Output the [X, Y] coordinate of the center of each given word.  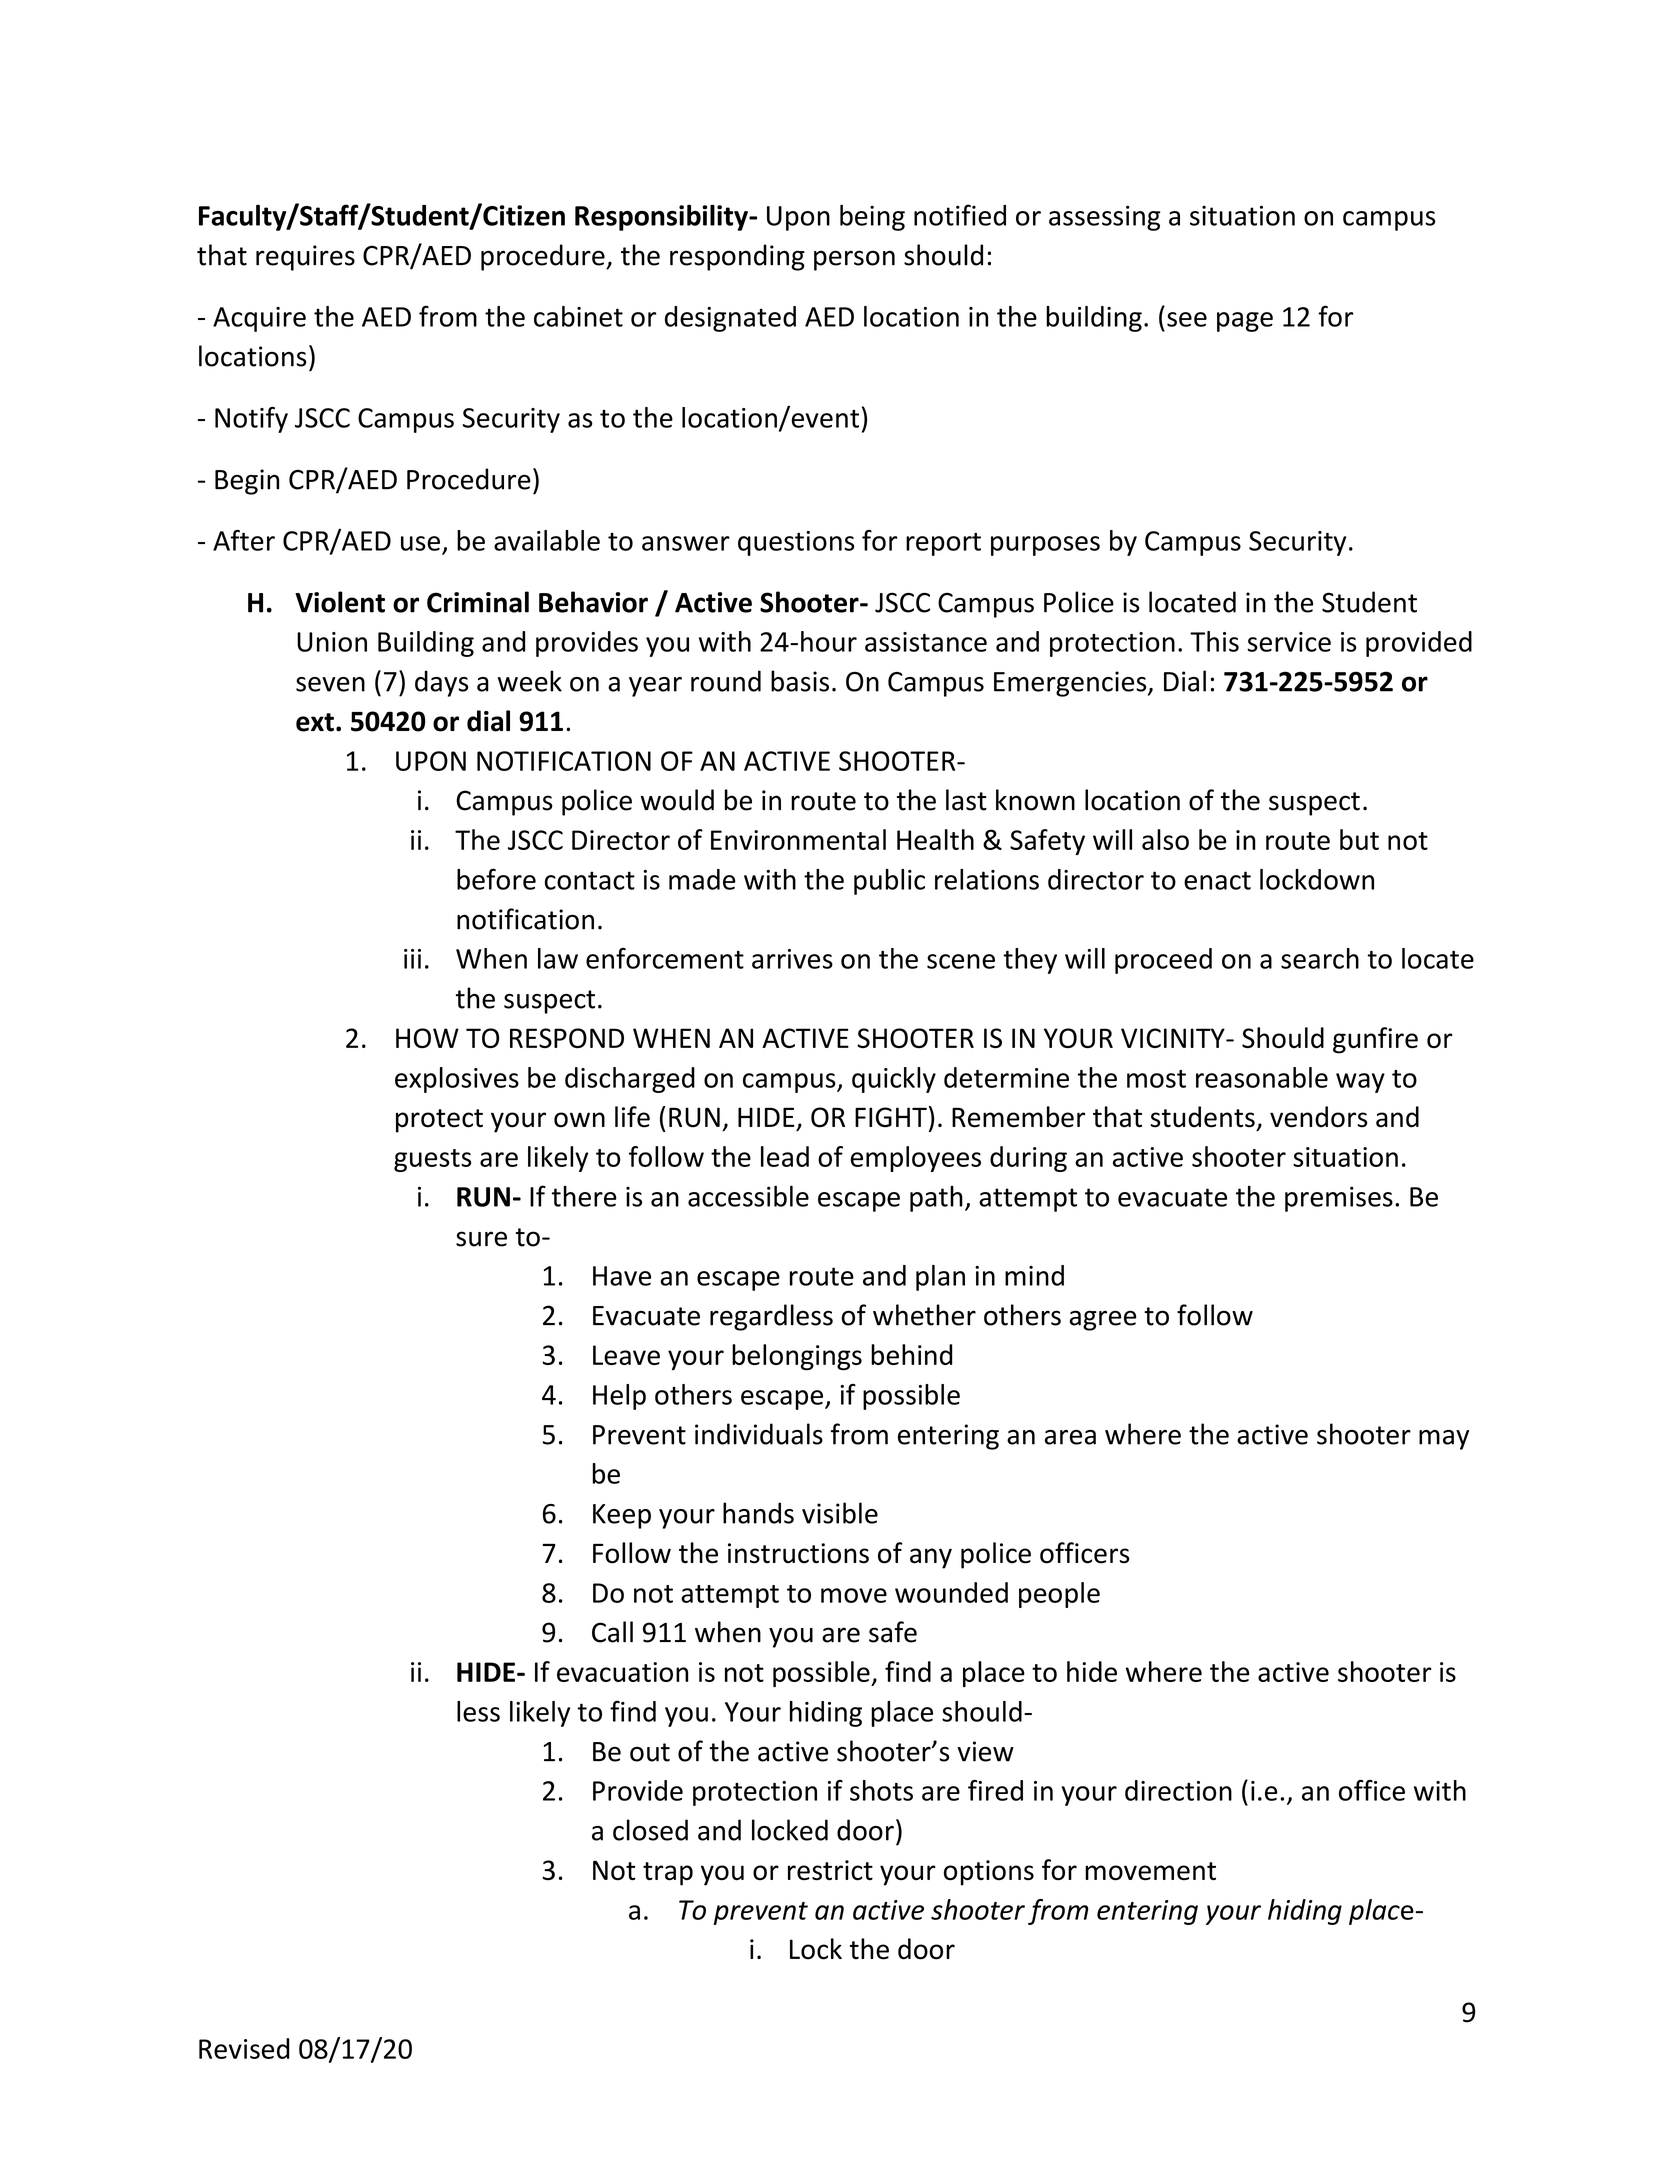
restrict [830, 1870]
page [1245, 322]
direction [1178, 1790]
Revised [244, 2048]
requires [305, 258]
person [854, 260]
